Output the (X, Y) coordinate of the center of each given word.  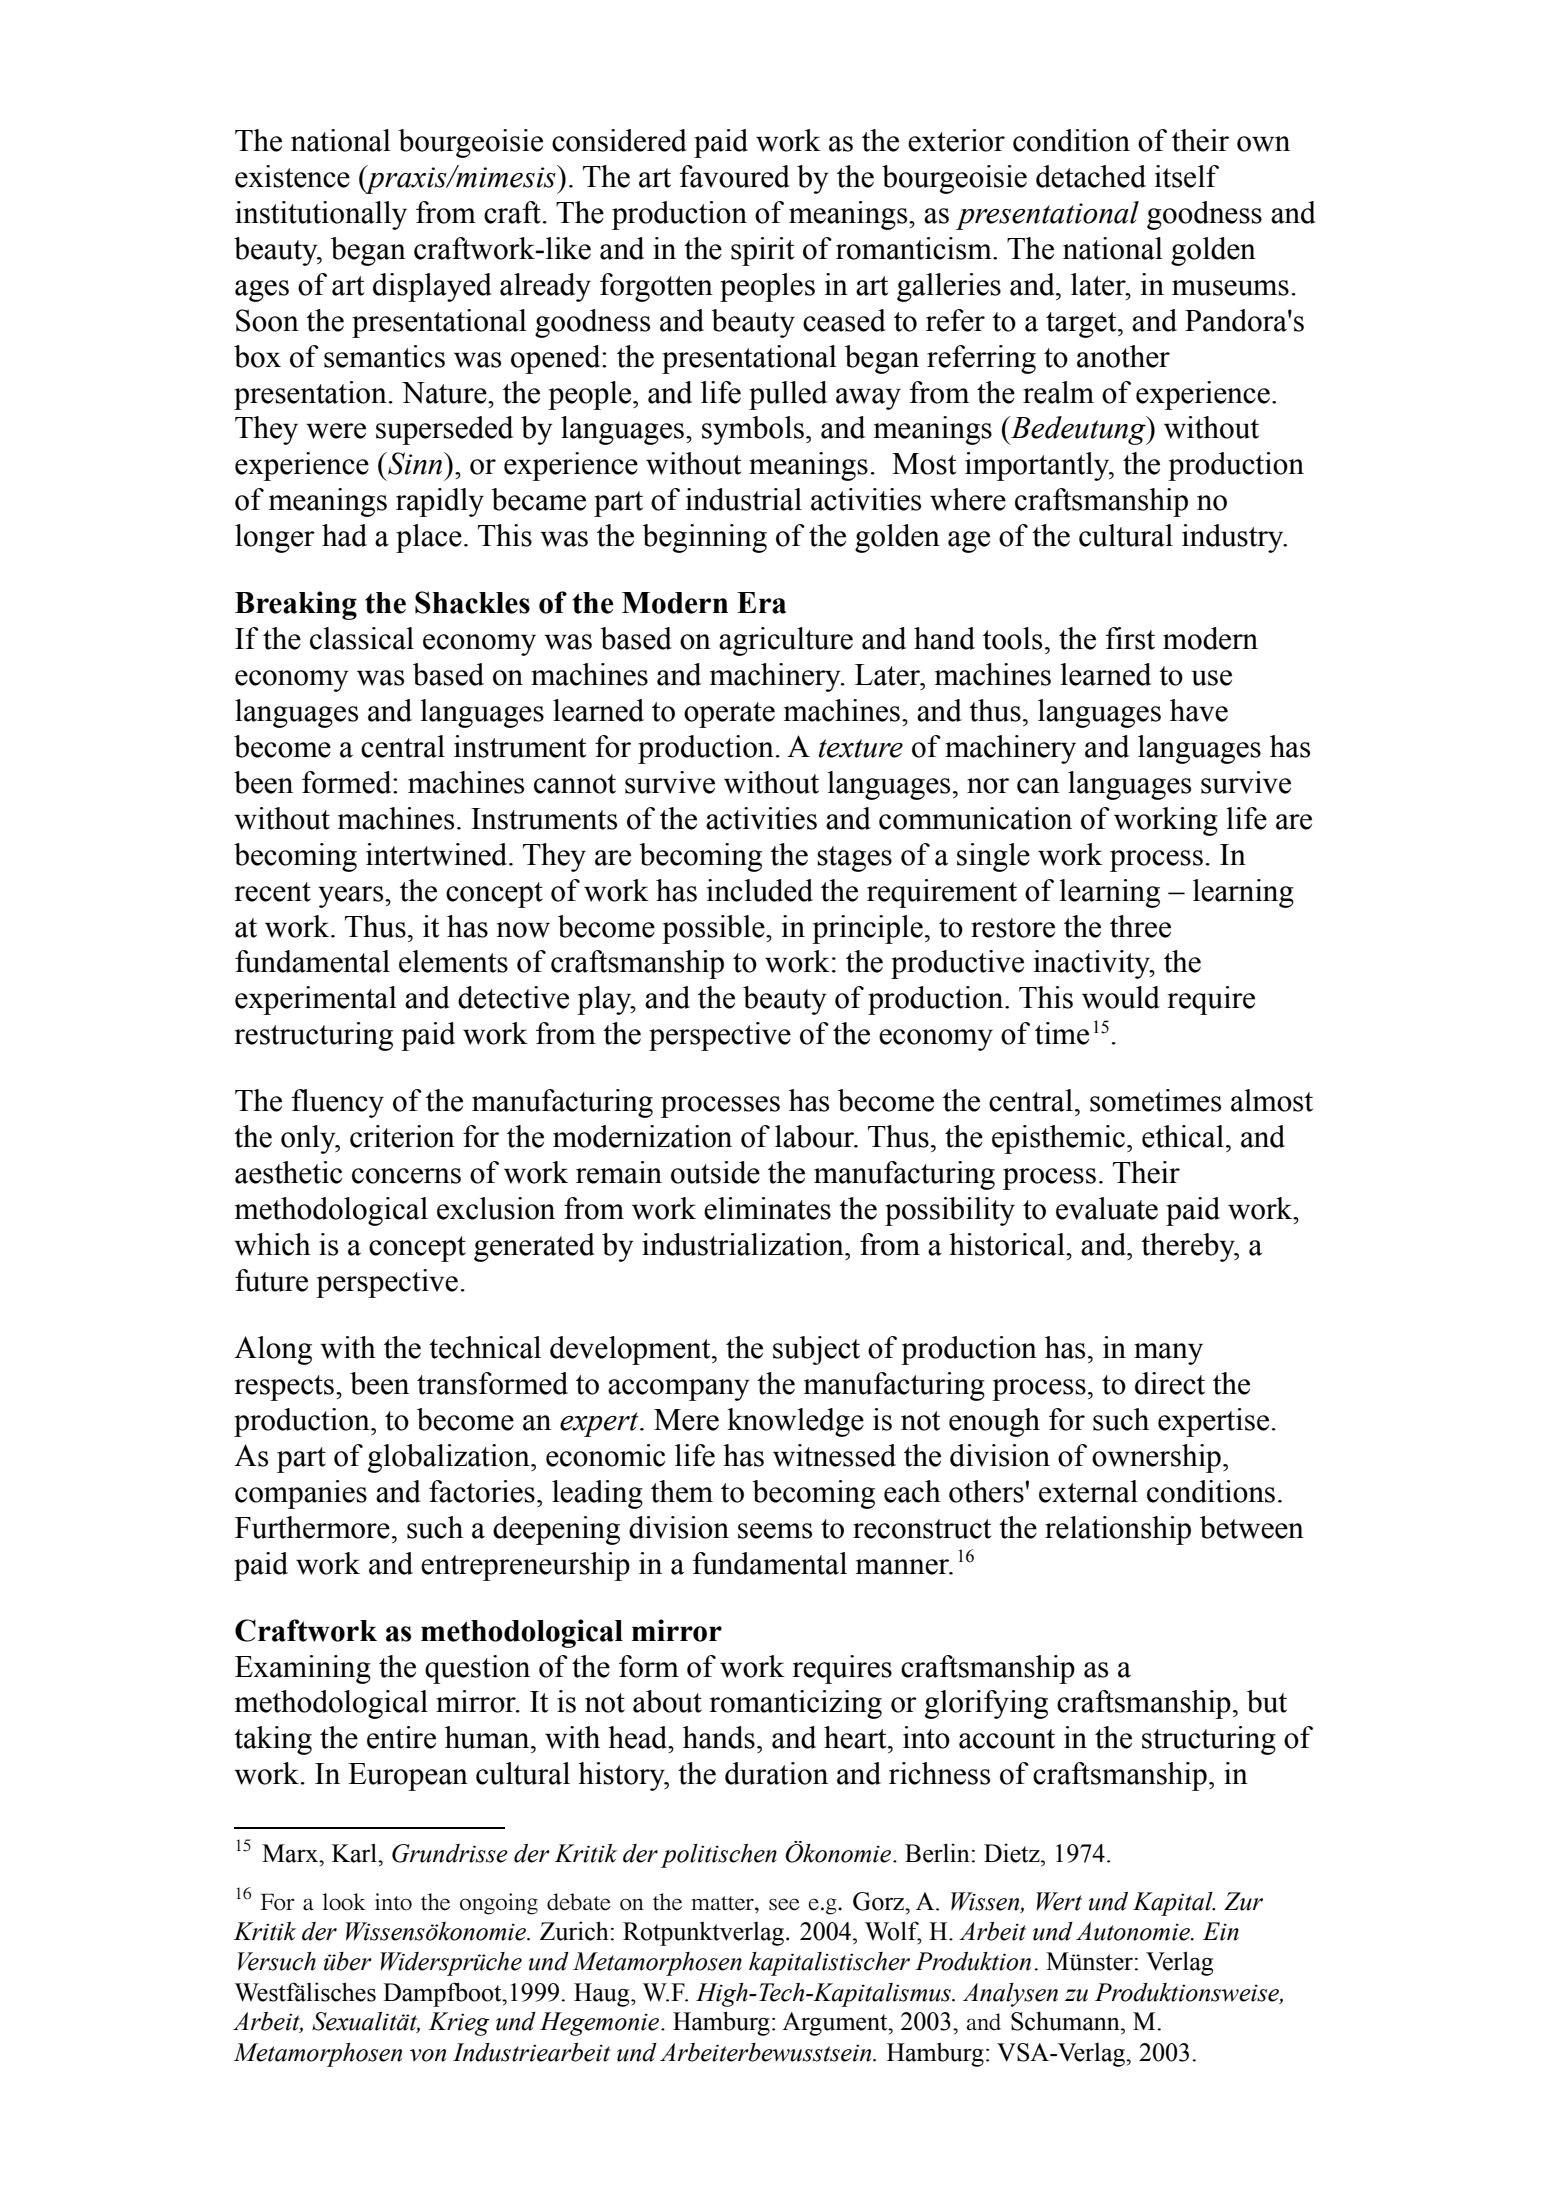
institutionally (321, 215)
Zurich (574, 1931)
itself (1187, 176)
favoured (734, 176)
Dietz (1013, 1853)
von (428, 2055)
